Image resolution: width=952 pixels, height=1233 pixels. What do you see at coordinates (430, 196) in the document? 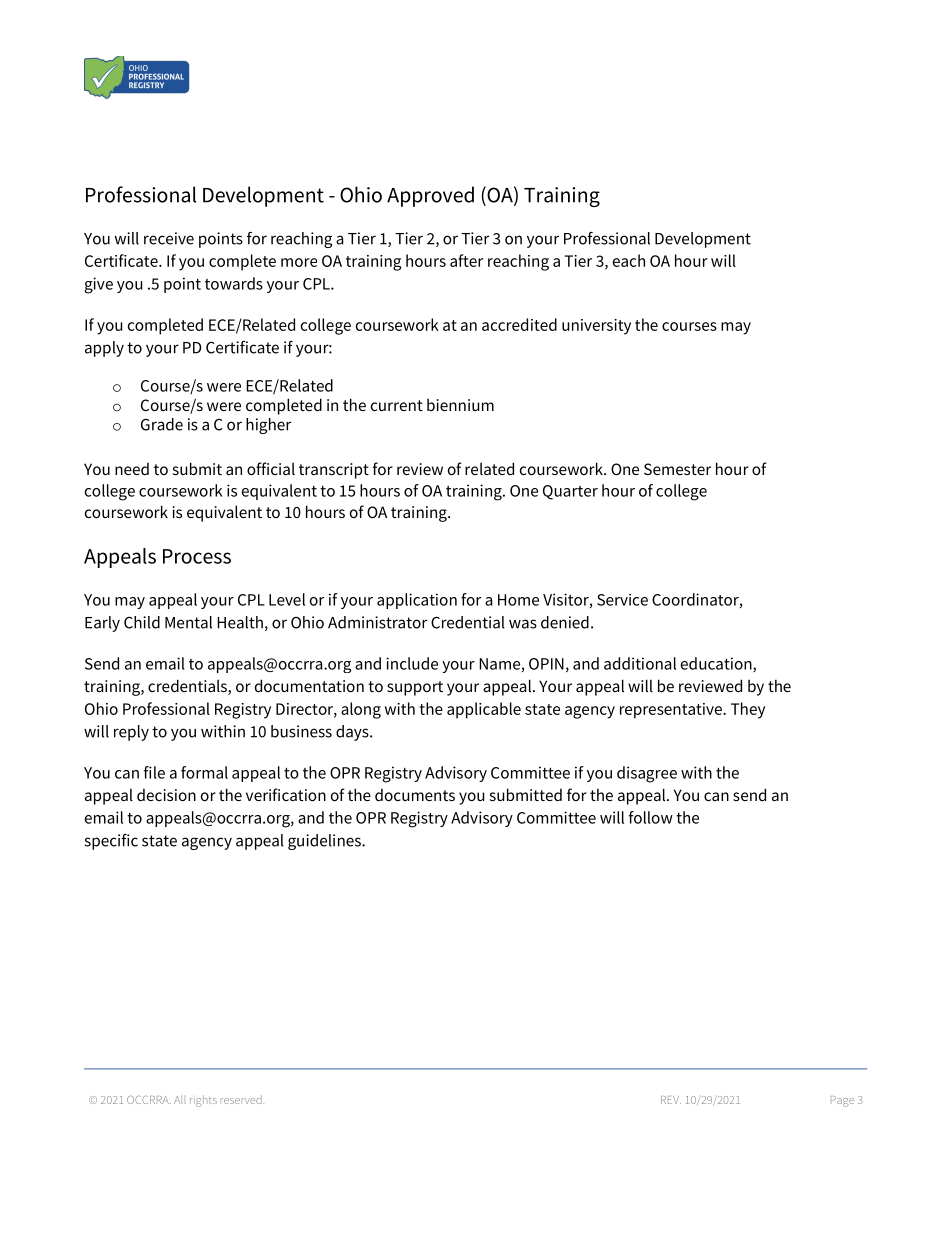
I see `Approved` at bounding box center [430, 196].
